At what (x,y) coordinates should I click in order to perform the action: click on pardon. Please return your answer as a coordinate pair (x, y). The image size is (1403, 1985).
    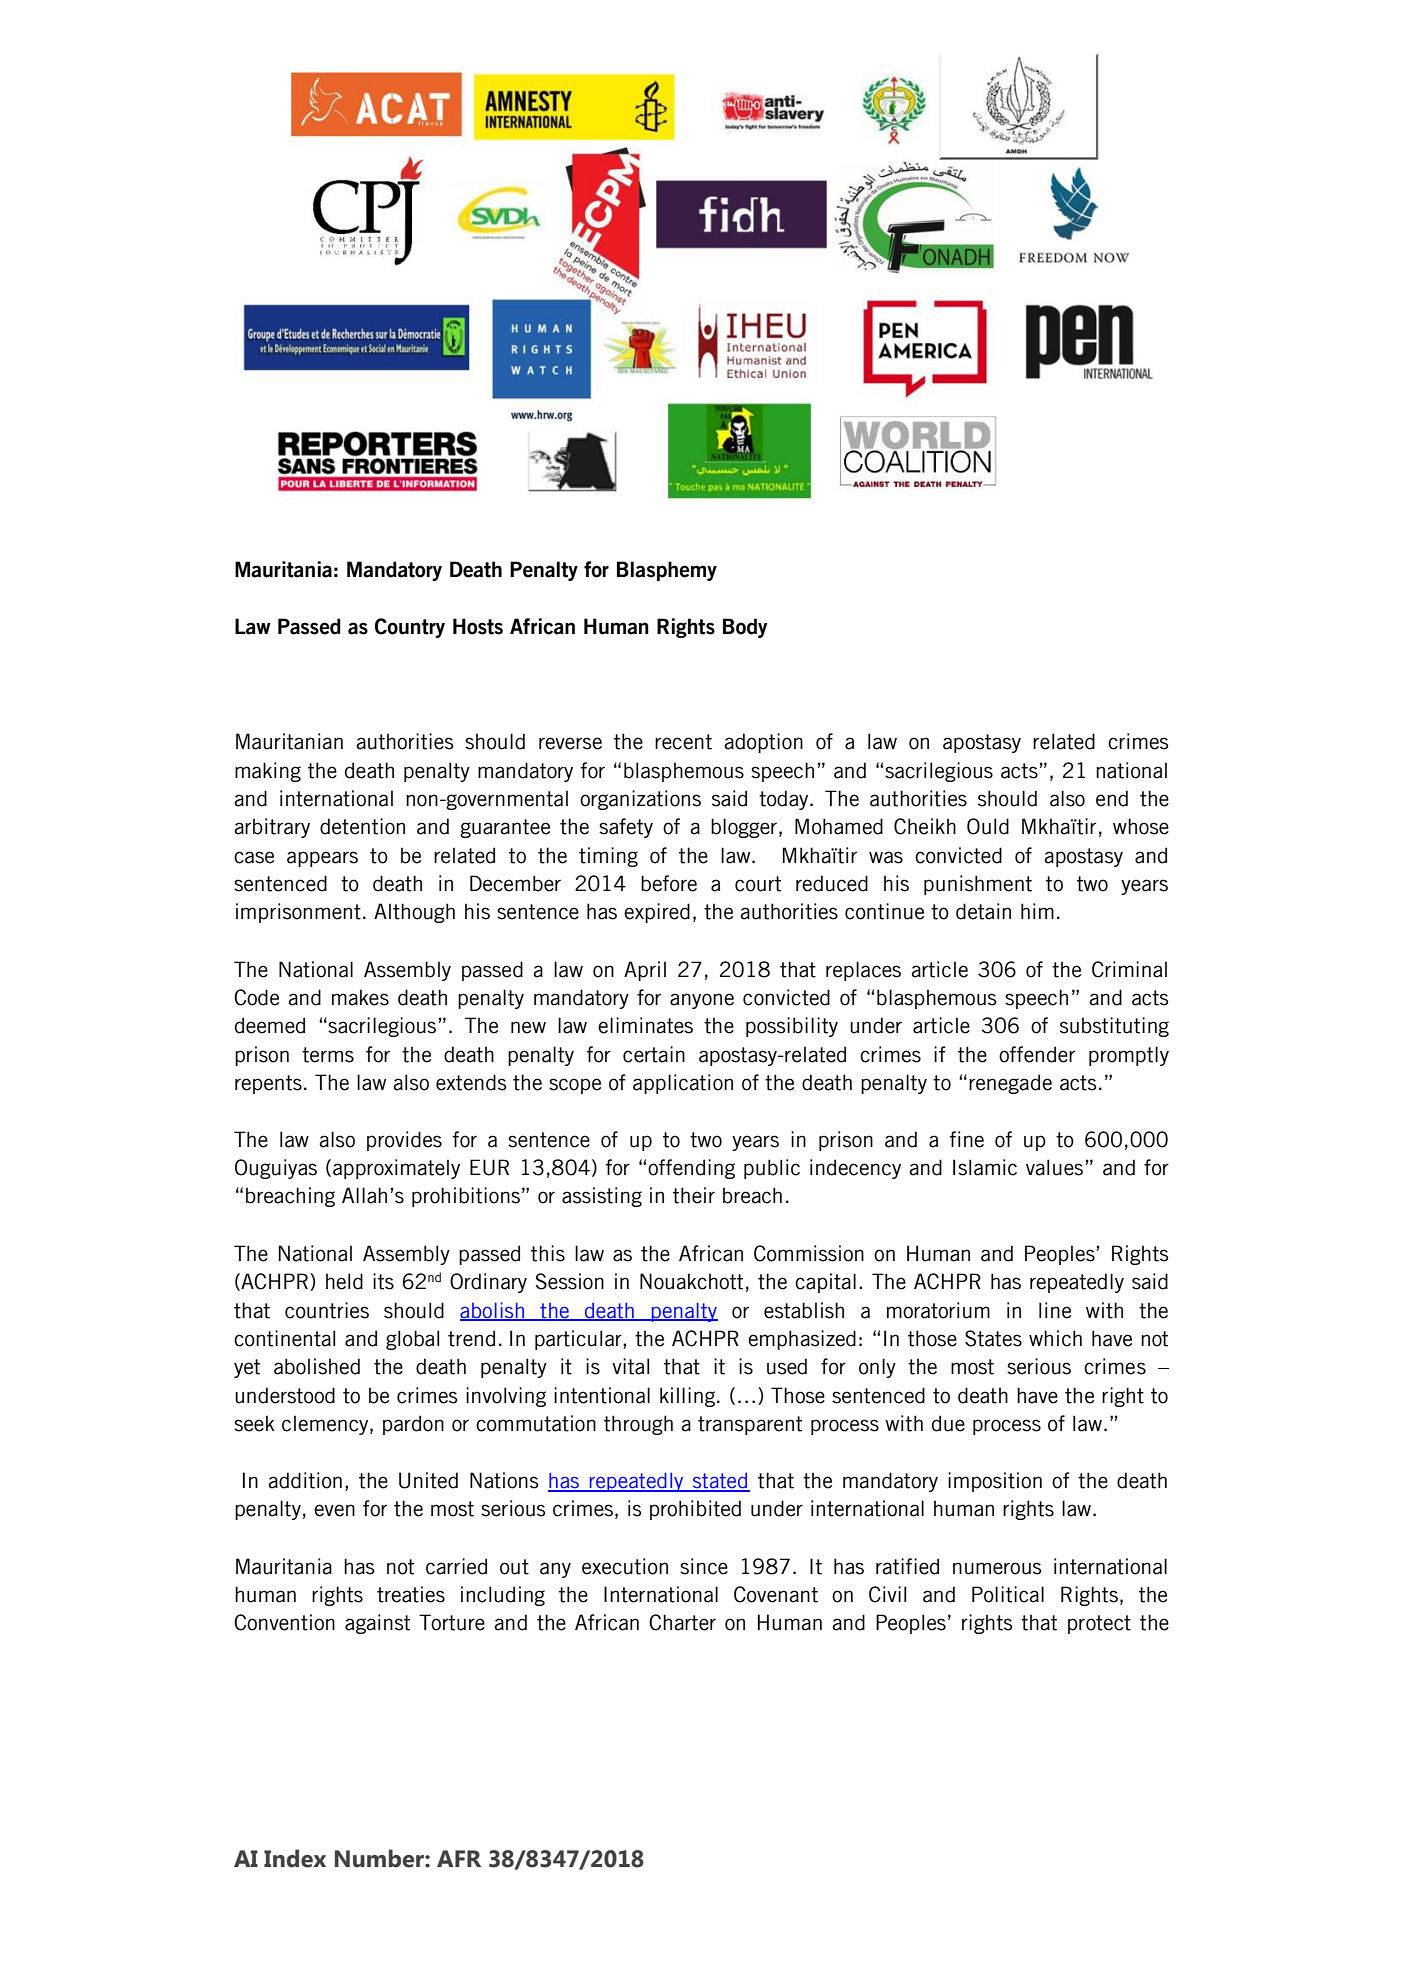
    Looking at the image, I should click on (413, 1425).
